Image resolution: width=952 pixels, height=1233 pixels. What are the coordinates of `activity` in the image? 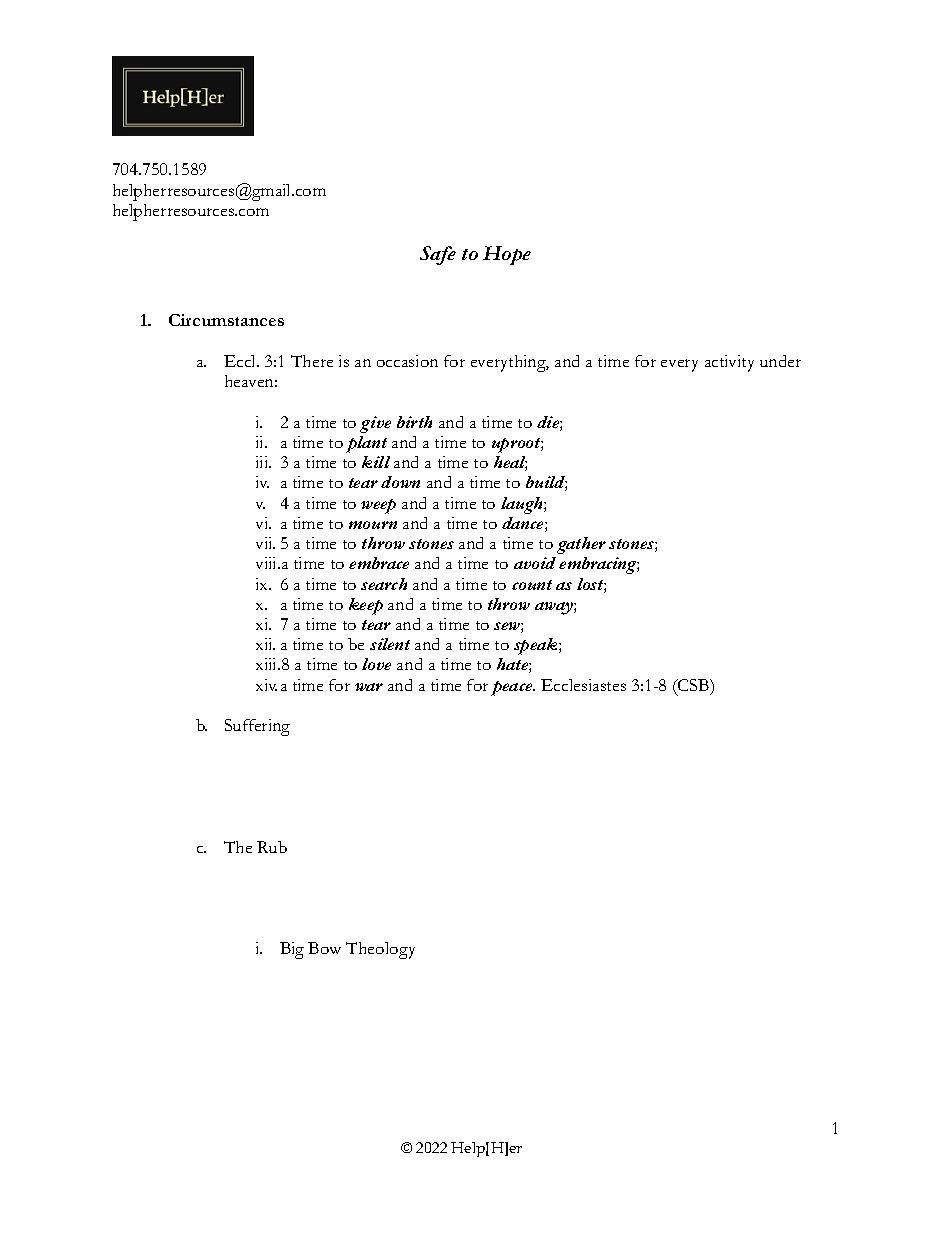 It's located at (729, 363).
